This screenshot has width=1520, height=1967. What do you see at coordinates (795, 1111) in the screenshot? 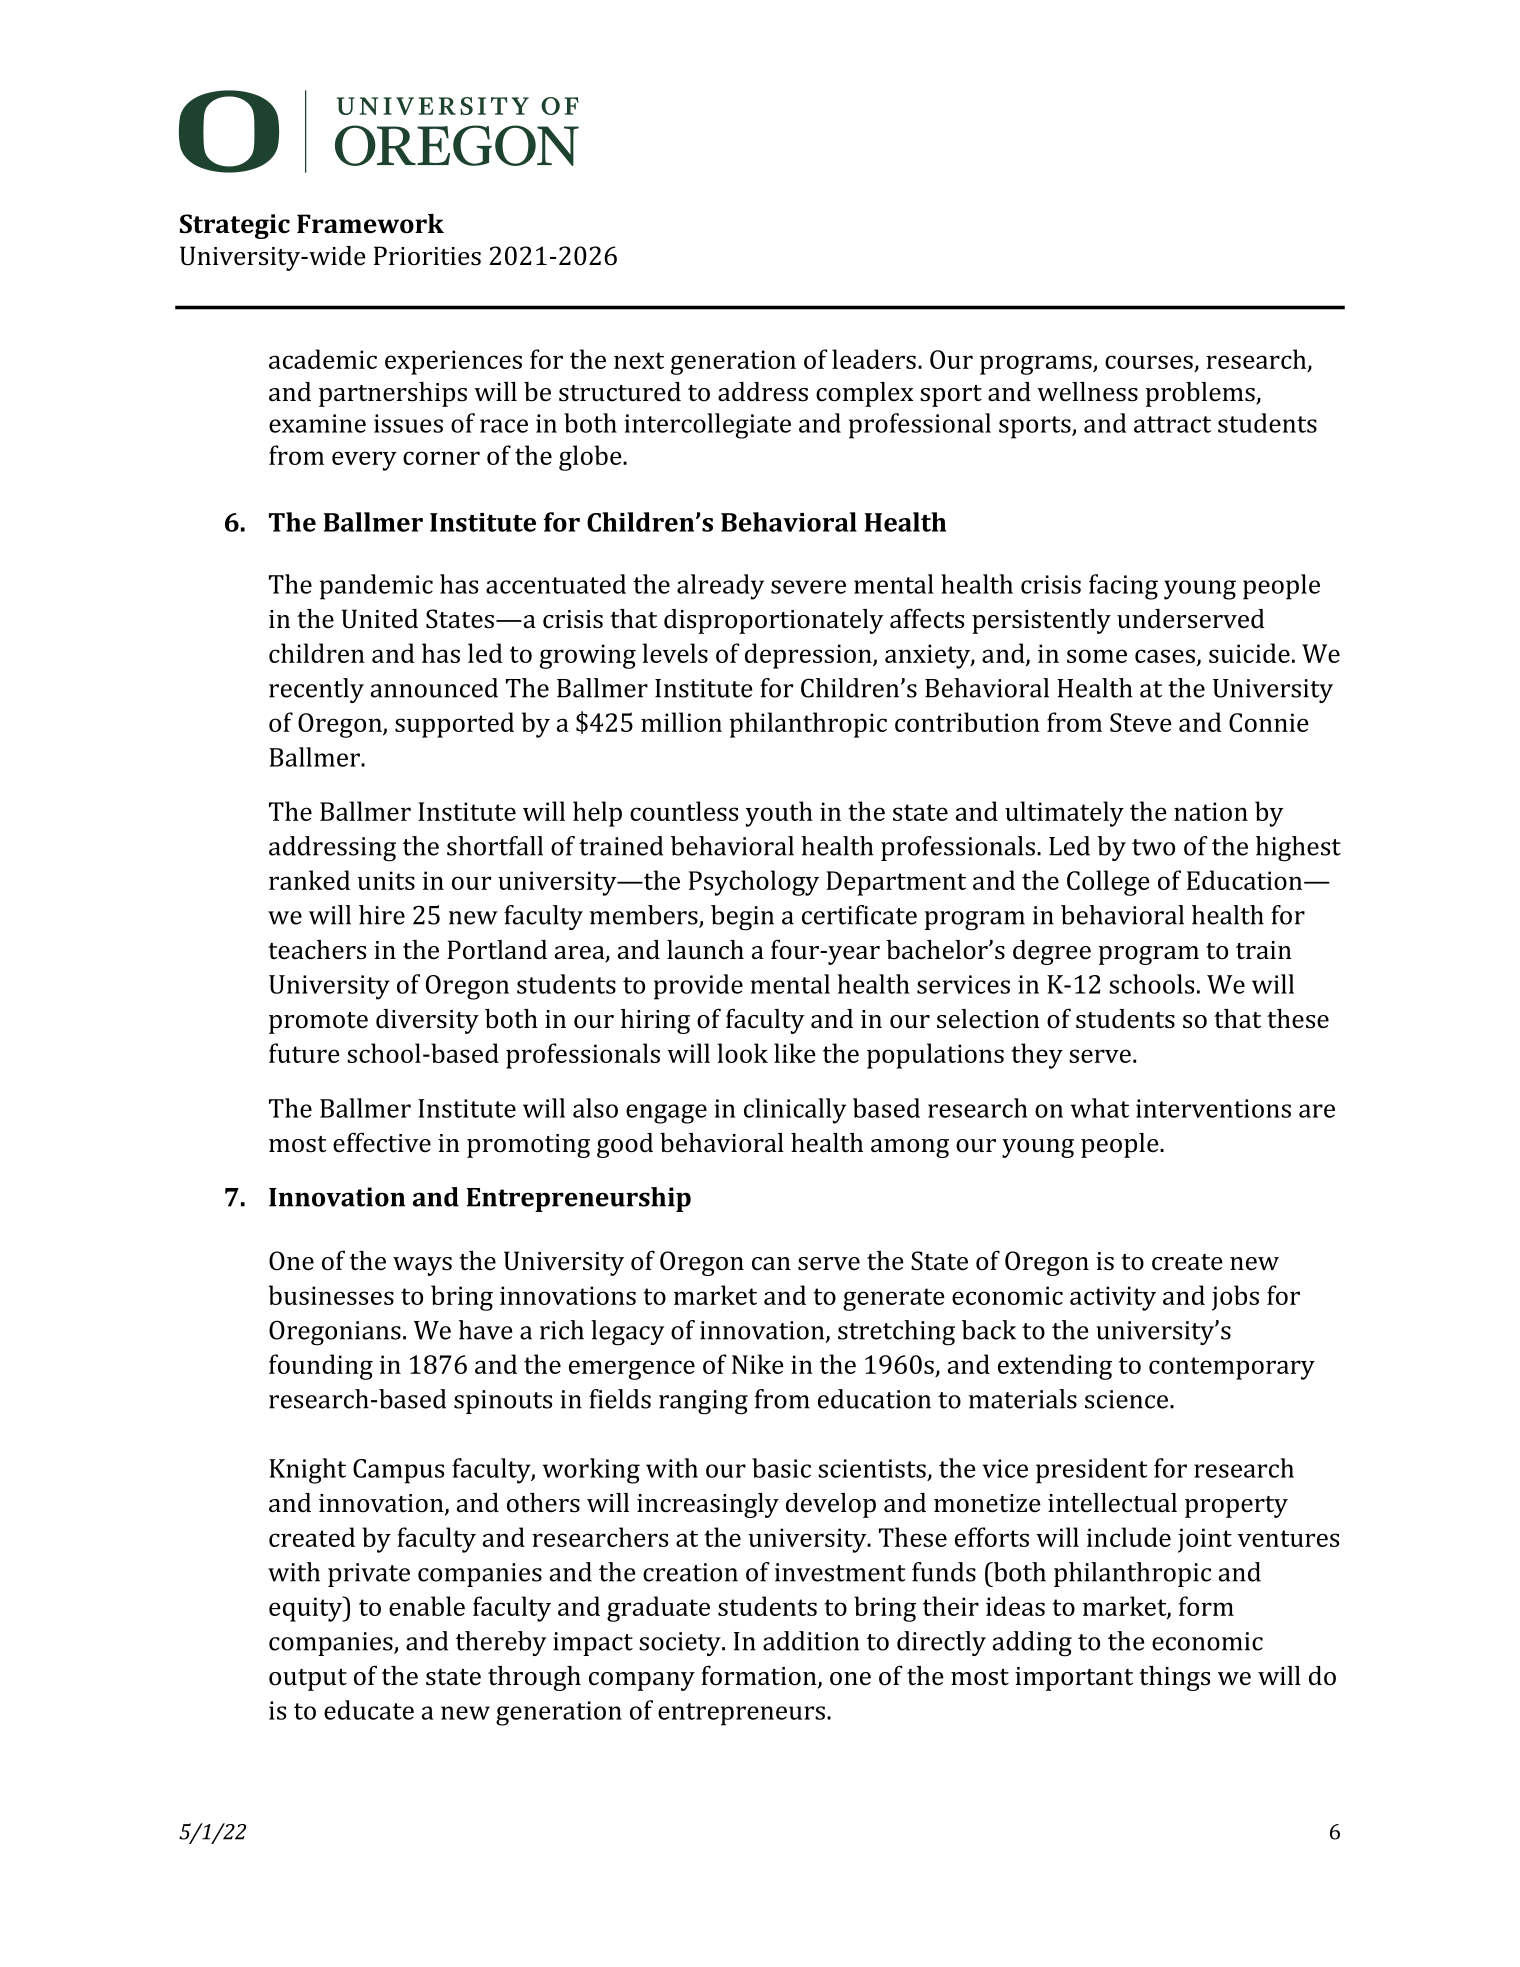
I see `clinically` at bounding box center [795, 1111].
